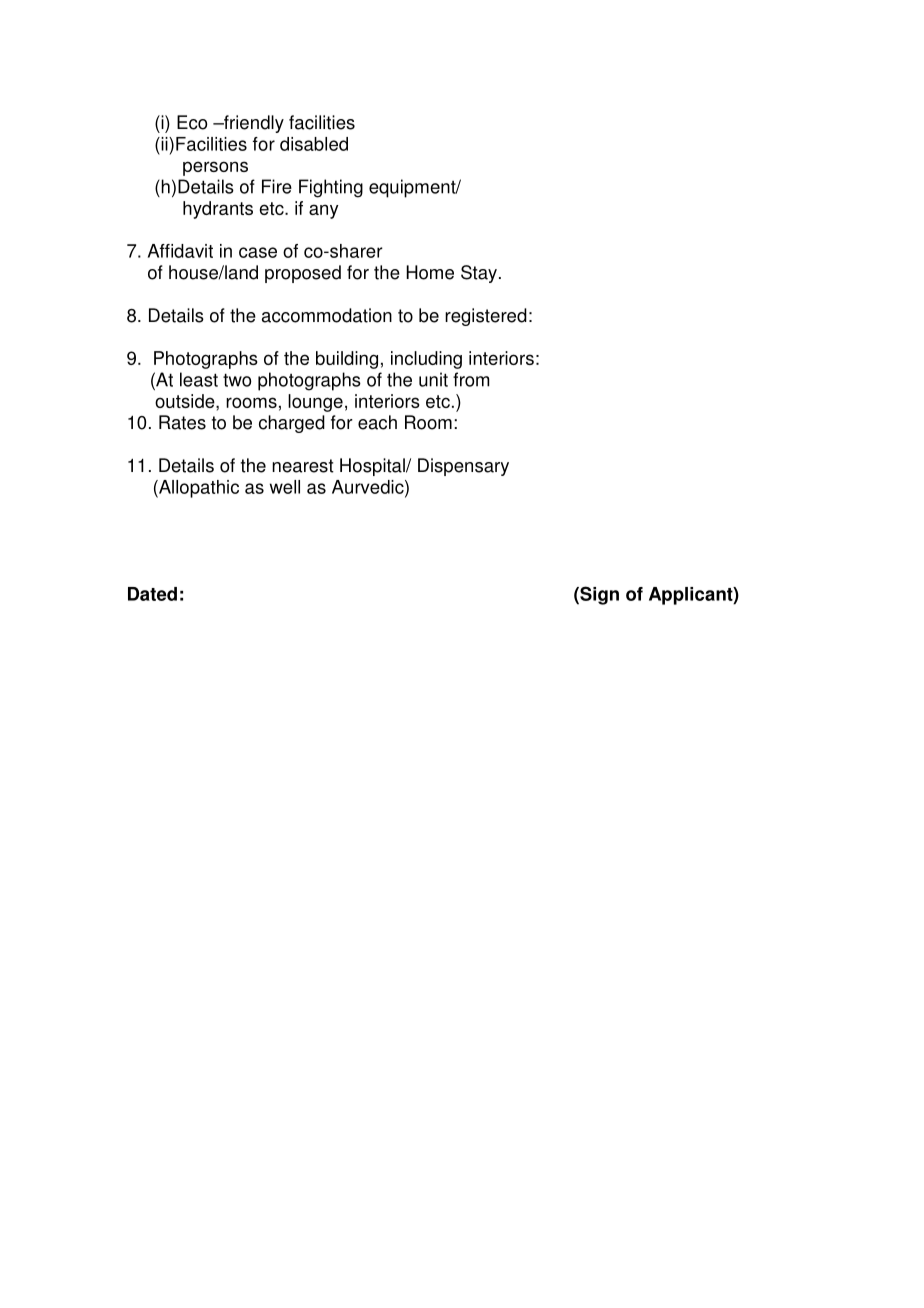  I want to click on Affidavit, so click(180, 251).
